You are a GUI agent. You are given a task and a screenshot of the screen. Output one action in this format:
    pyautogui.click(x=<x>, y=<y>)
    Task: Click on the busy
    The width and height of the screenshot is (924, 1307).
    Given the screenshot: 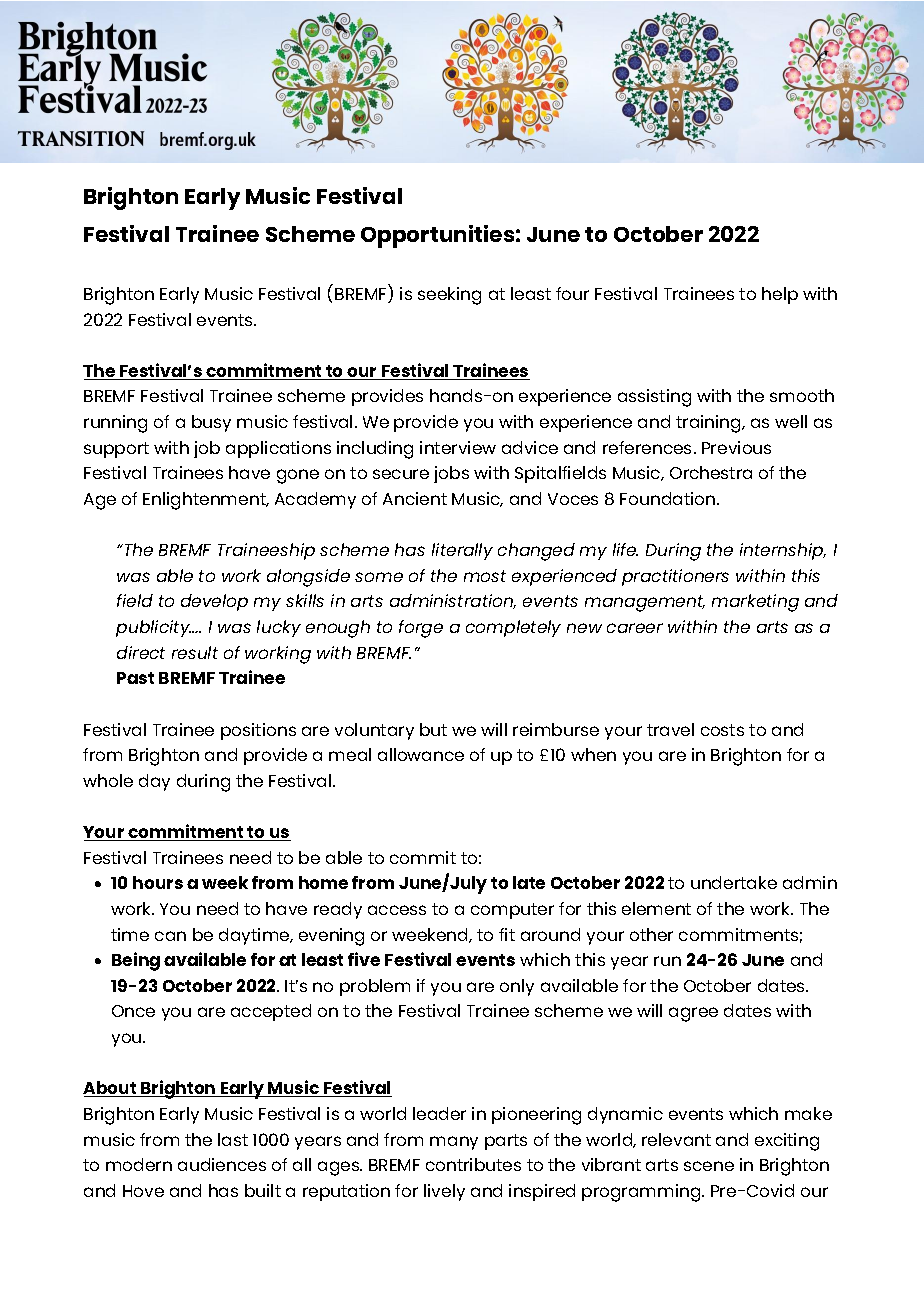 What is the action you would take?
    pyautogui.click(x=211, y=423)
